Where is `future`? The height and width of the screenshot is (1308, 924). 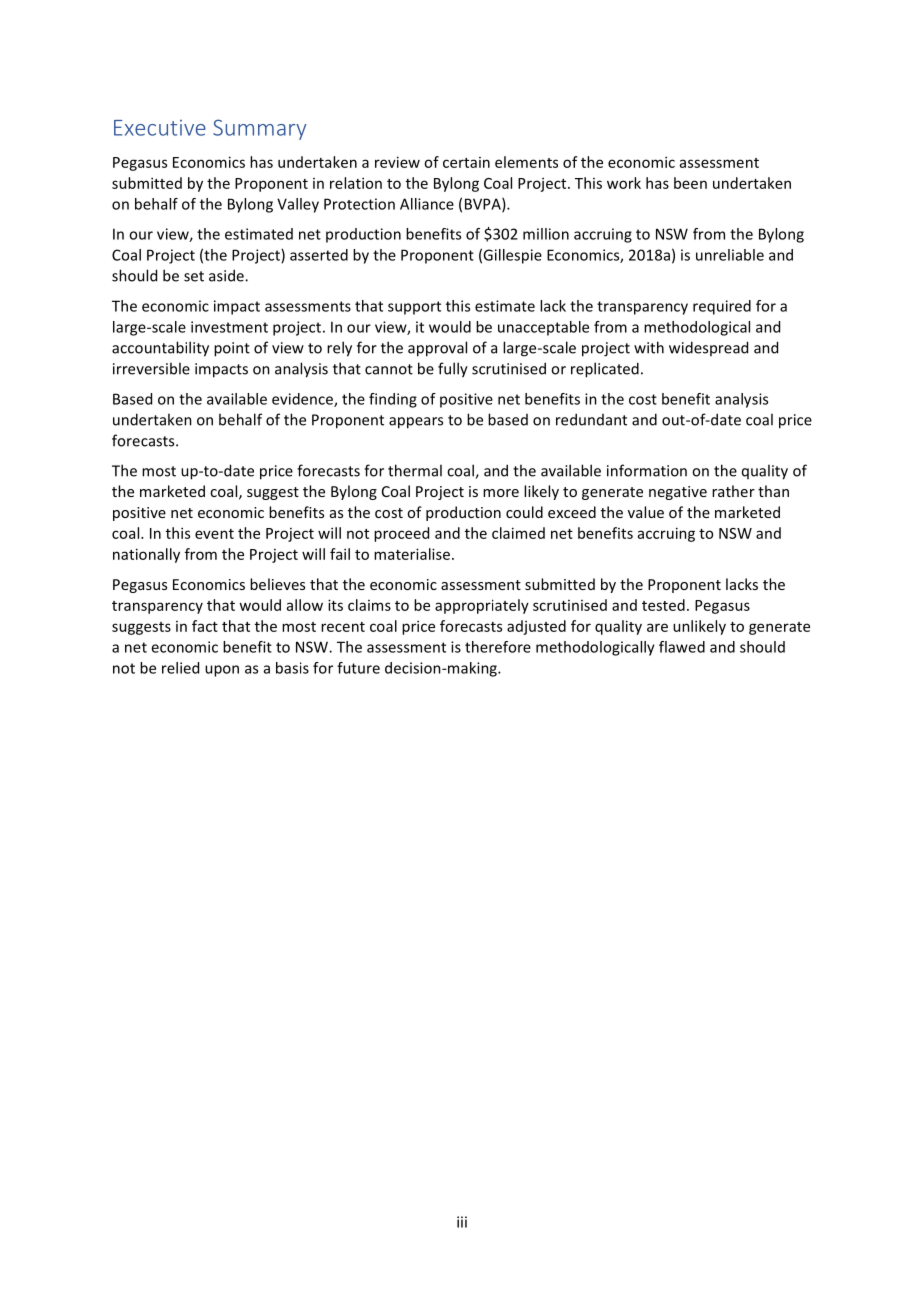
future is located at coordinates (358, 668).
